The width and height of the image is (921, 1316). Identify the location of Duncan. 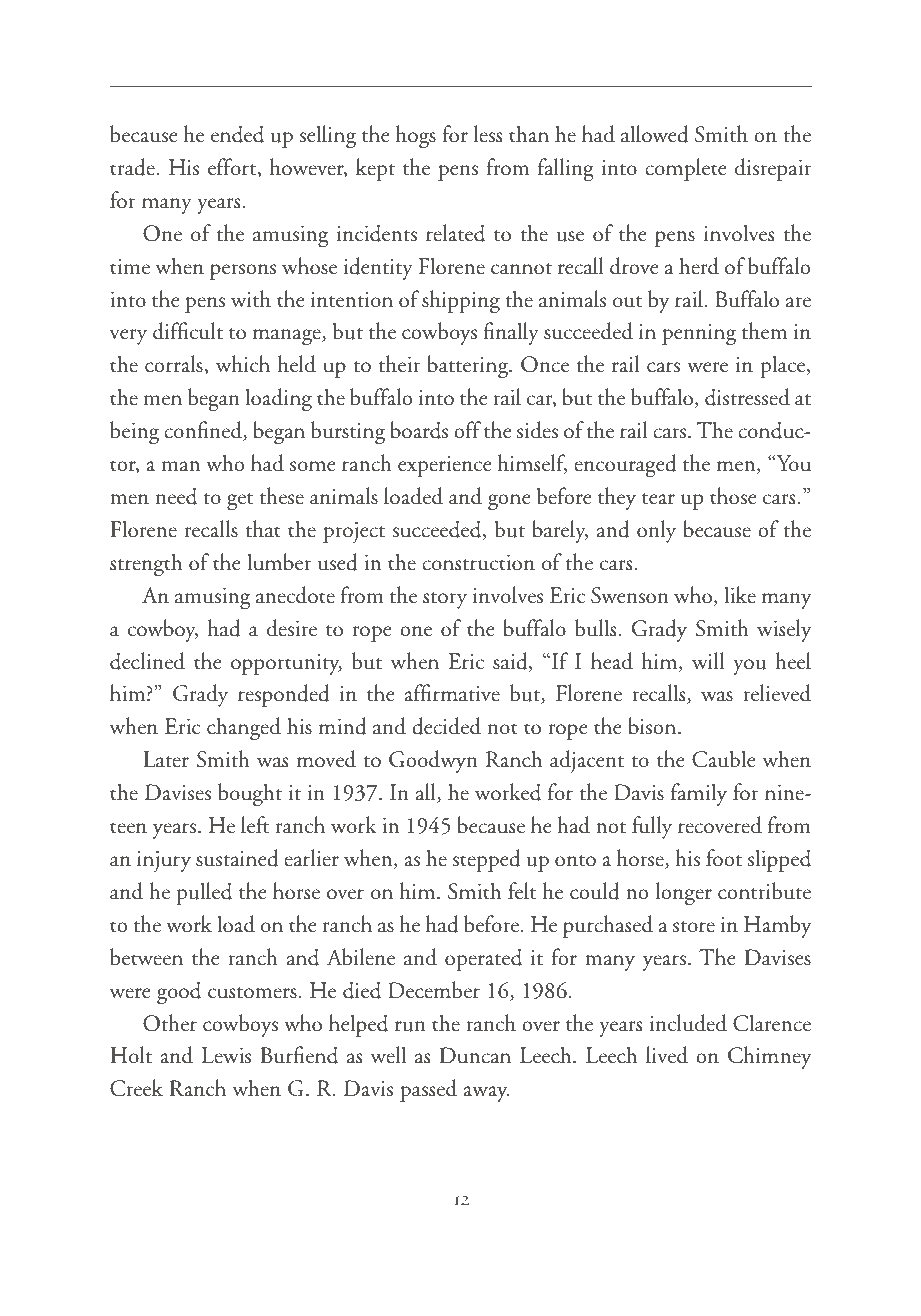
(475, 1055).
